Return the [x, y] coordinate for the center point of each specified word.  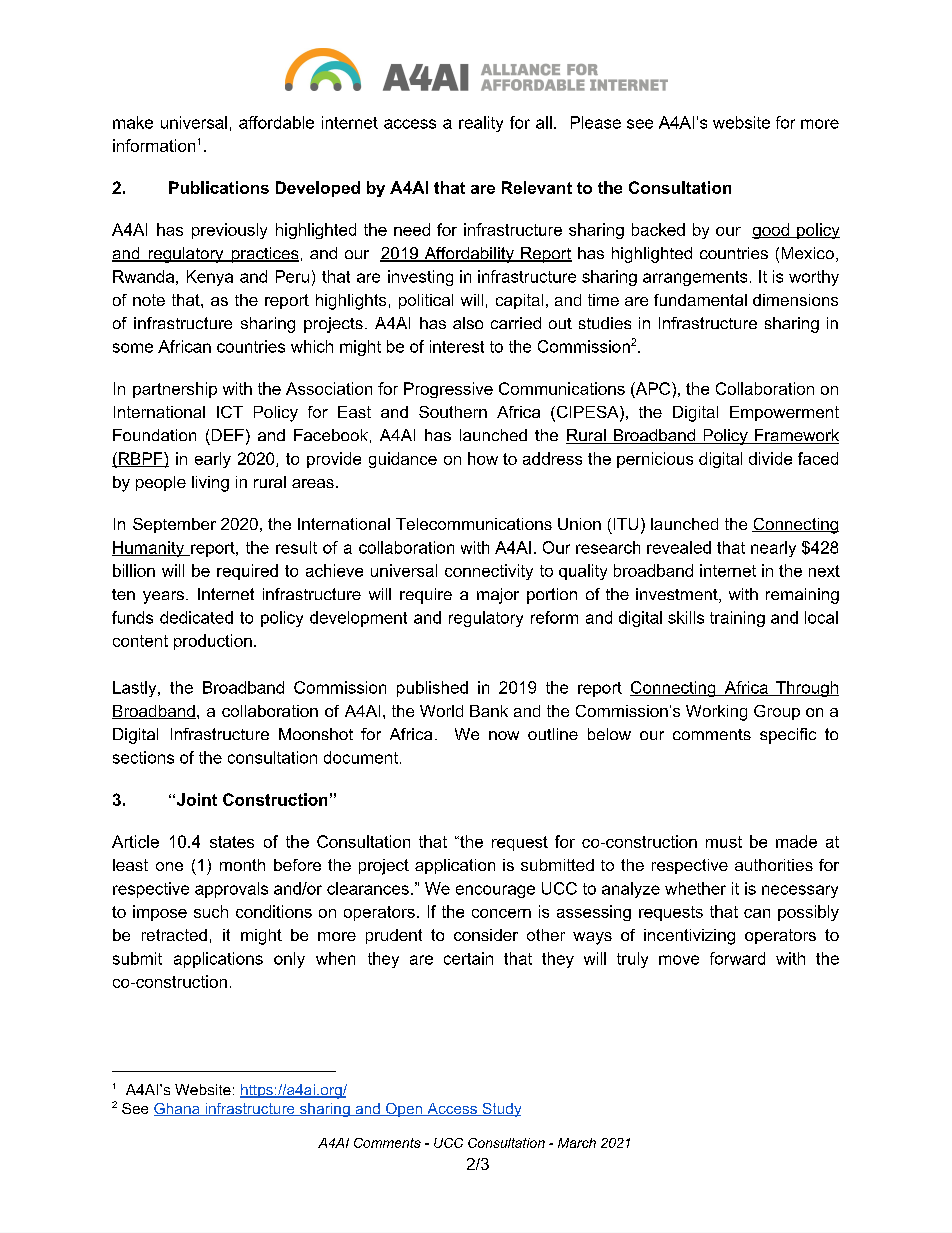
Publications [219, 187]
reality [481, 124]
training [737, 619]
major [498, 596]
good [771, 231]
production [213, 642]
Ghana [178, 1109]
